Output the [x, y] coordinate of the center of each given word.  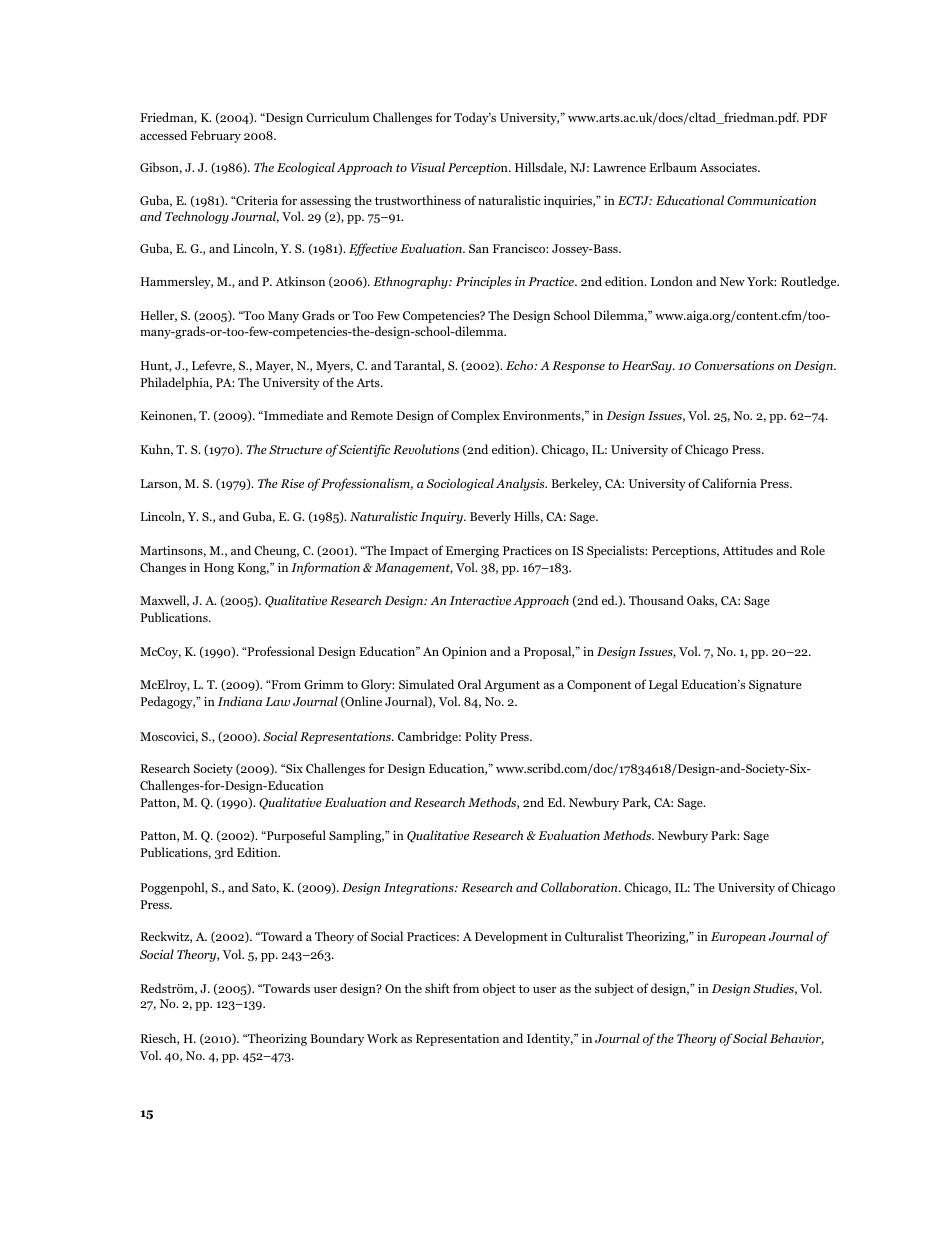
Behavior [797, 1039]
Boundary [337, 1039]
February [216, 136]
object [499, 989]
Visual [428, 167]
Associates [729, 167]
